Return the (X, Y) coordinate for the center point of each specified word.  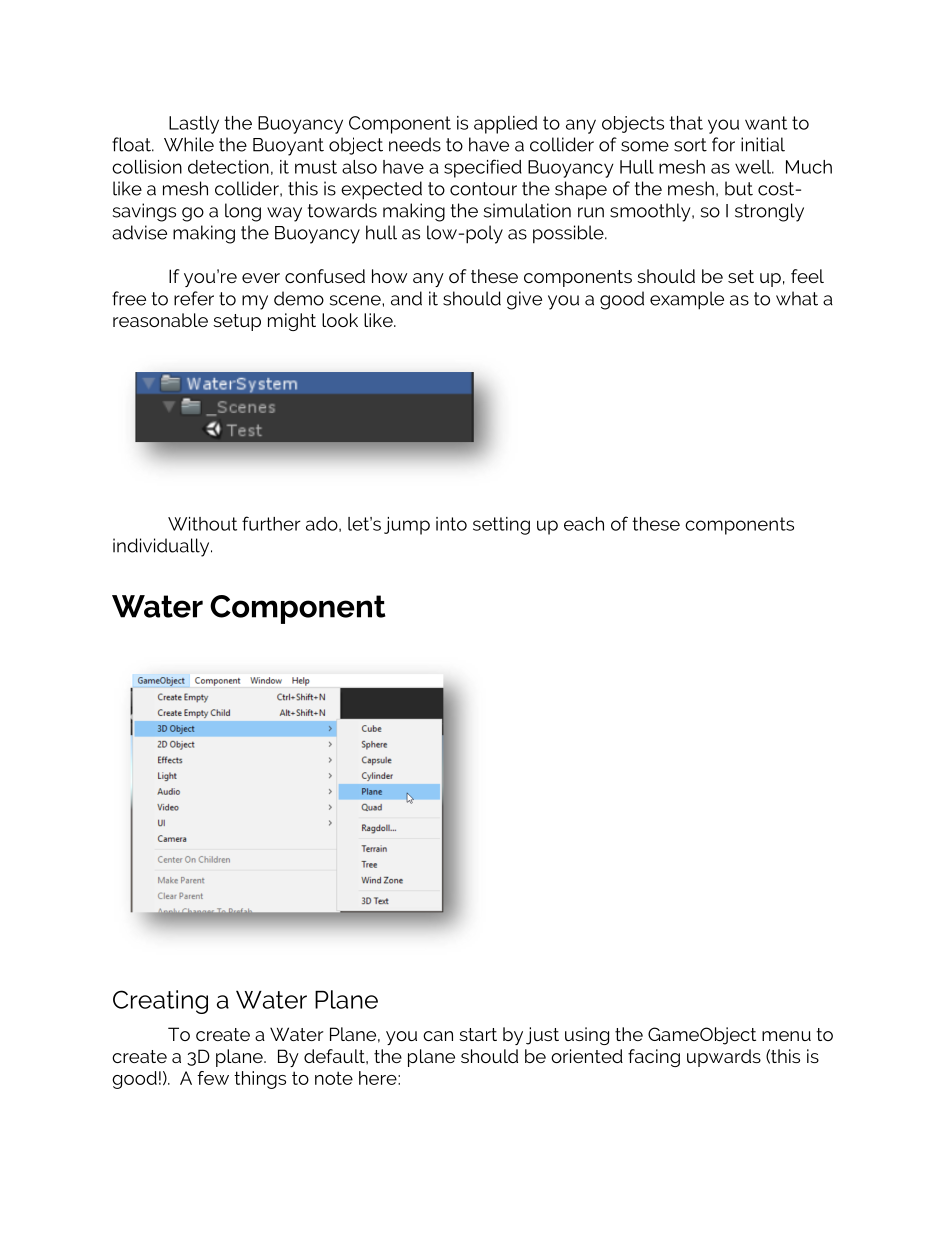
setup (237, 322)
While (189, 144)
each (584, 524)
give (524, 300)
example (687, 300)
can (438, 1036)
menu (786, 1036)
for (723, 144)
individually (162, 547)
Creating (160, 1002)
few (213, 1078)
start (478, 1034)
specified (483, 168)
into (451, 524)
